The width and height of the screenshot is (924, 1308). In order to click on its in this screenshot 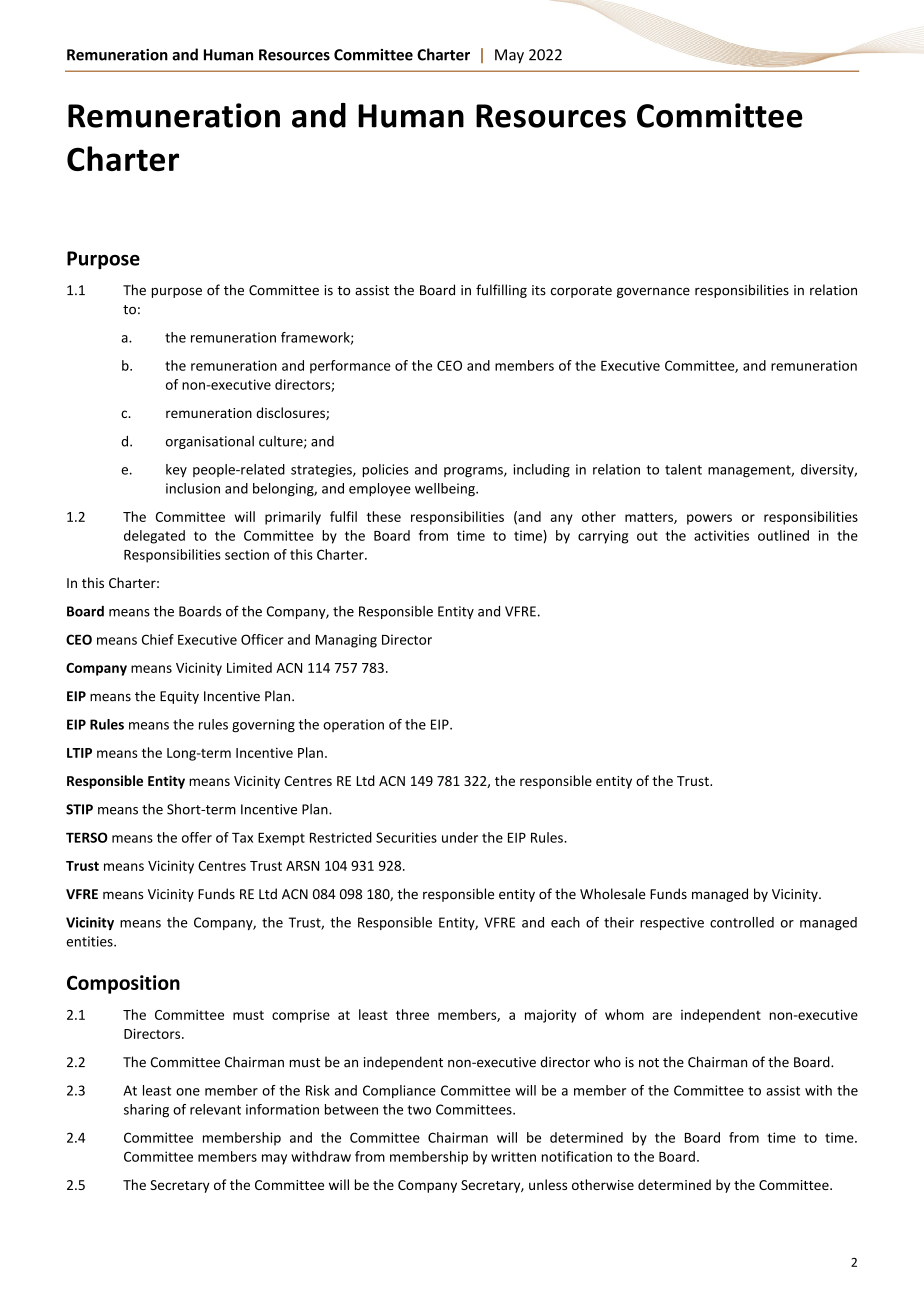, I will do `click(539, 290)`.
